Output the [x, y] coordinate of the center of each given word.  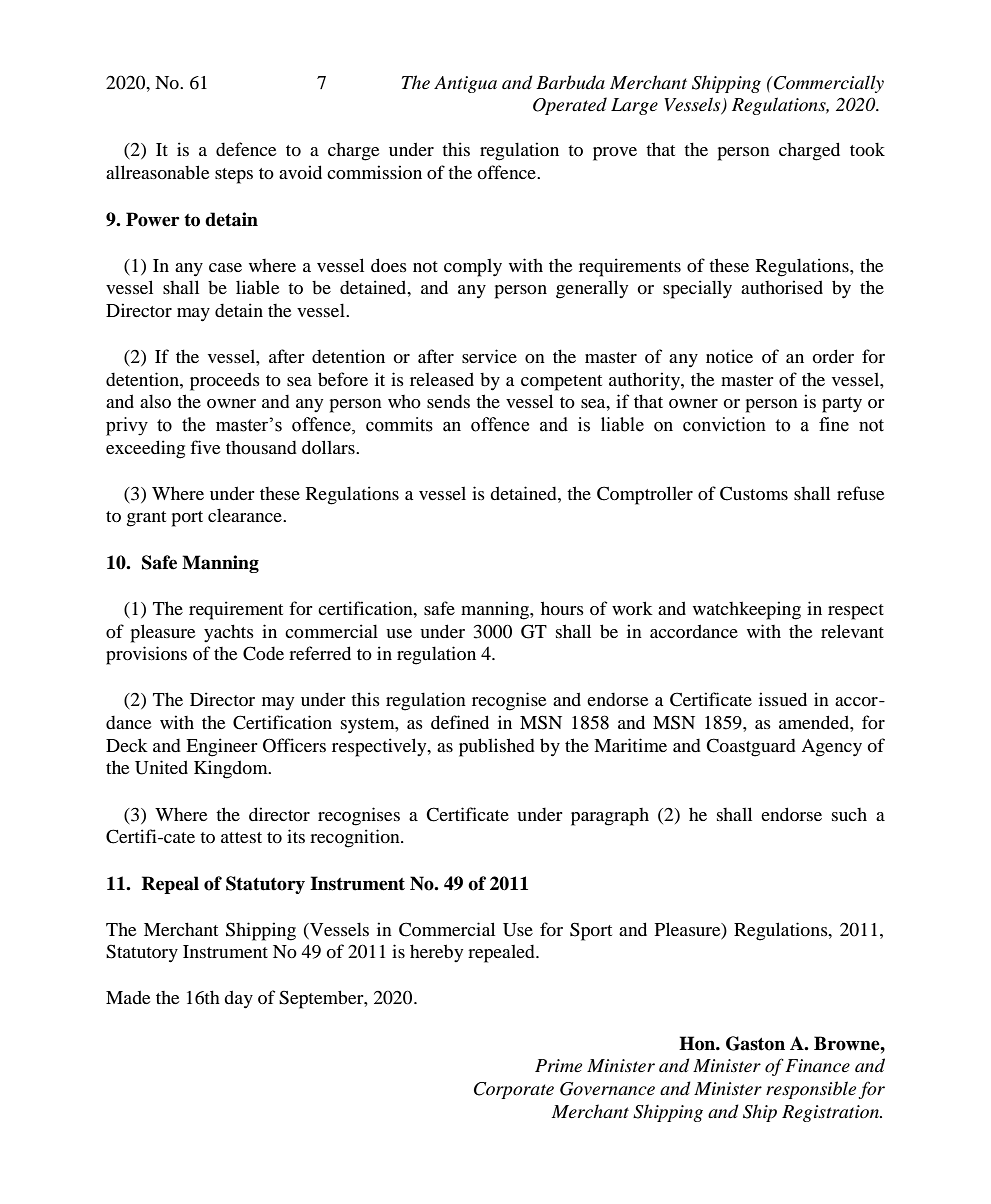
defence [246, 149]
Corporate [514, 1090]
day [238, 999]
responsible [811, 1090]
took [867, 149]
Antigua [465, 84]
